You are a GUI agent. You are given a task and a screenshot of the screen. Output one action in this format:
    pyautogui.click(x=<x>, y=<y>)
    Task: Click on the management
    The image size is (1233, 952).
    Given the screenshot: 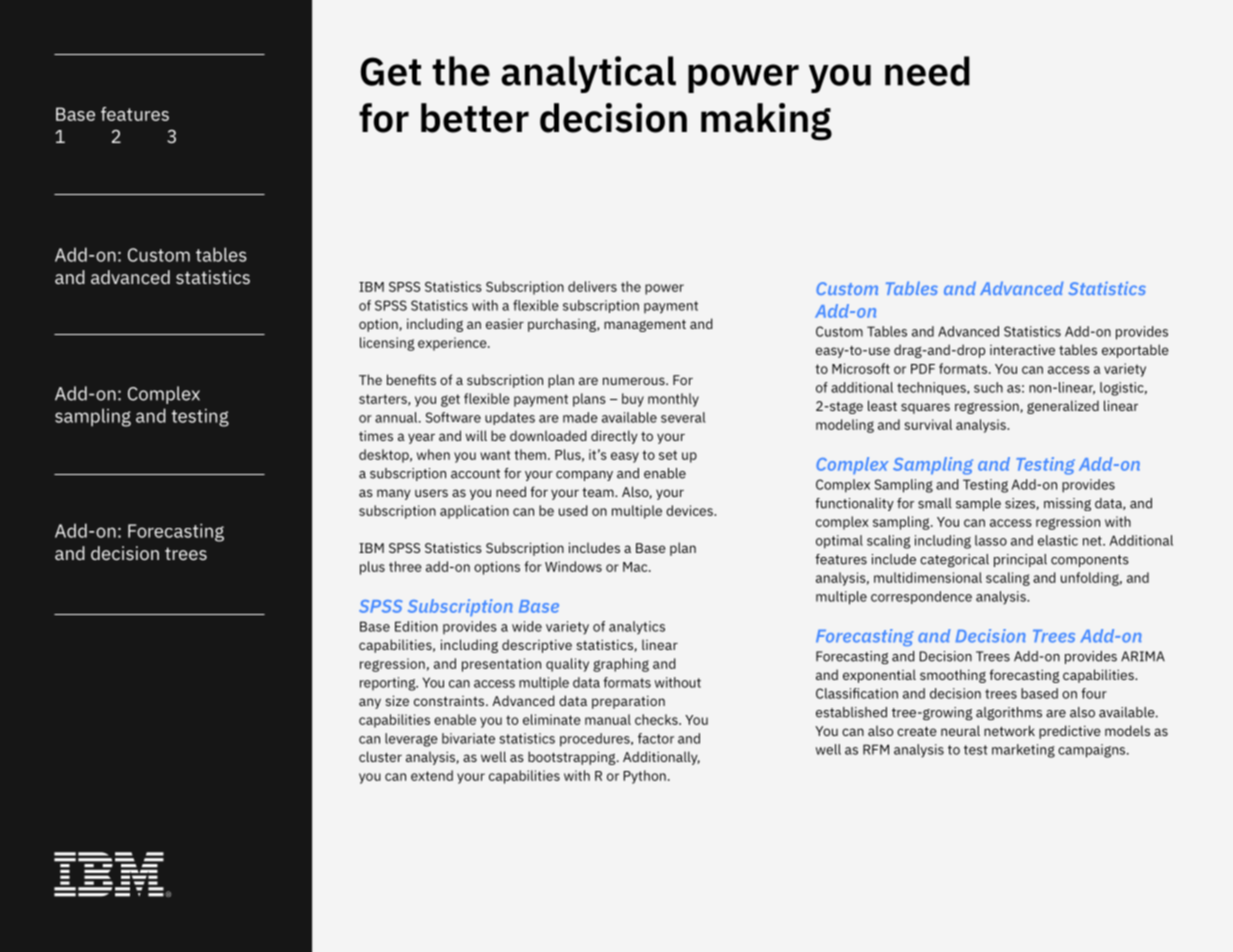 What is the action you would take?
    pyautogui.click(x=645, y=326)
